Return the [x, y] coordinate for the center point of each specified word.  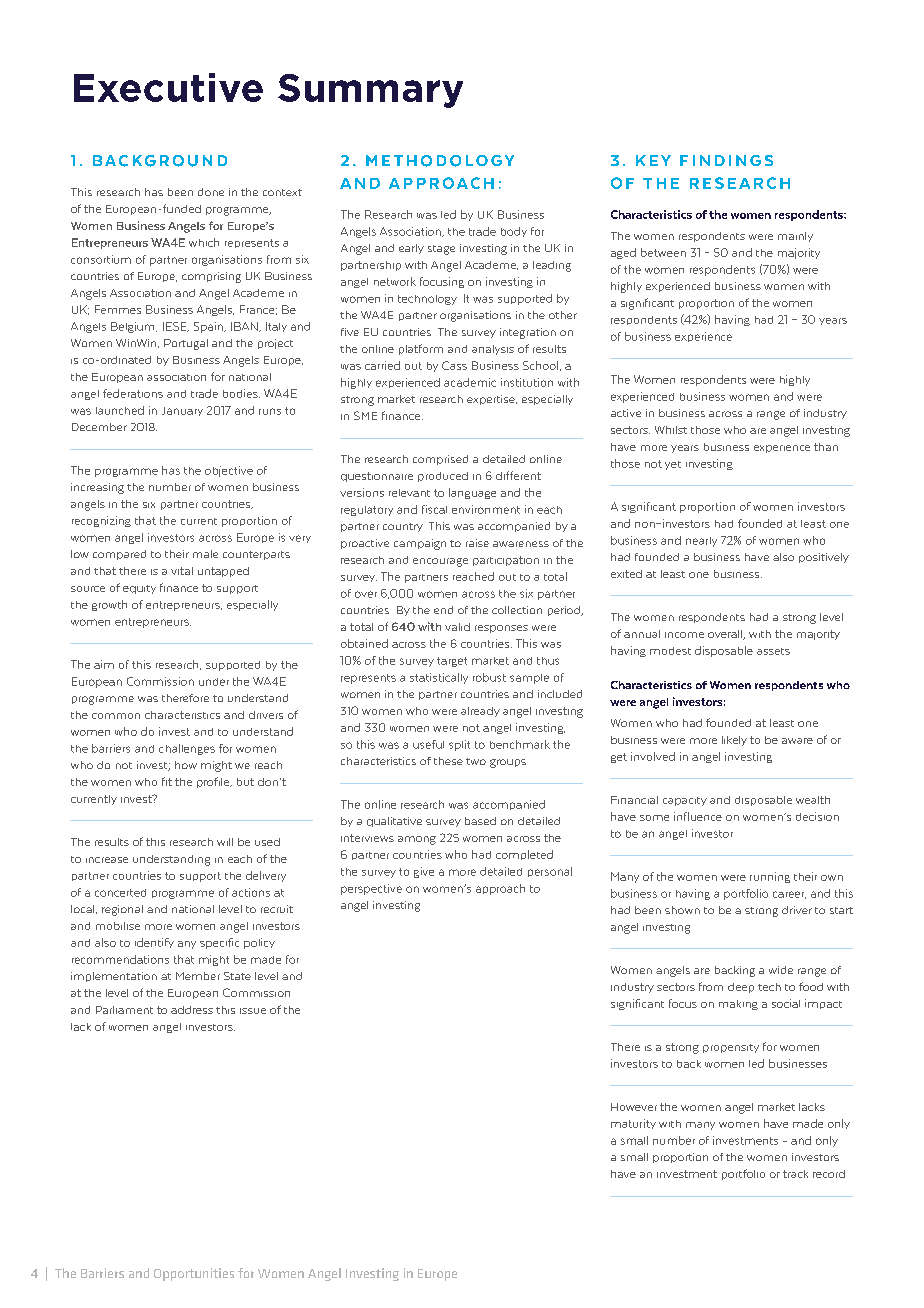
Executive [168, 87]
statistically [439, 678]
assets [773, 651]
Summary [370, 91]
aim [104, 664]
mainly [795, 237]
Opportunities [194, 1274]
